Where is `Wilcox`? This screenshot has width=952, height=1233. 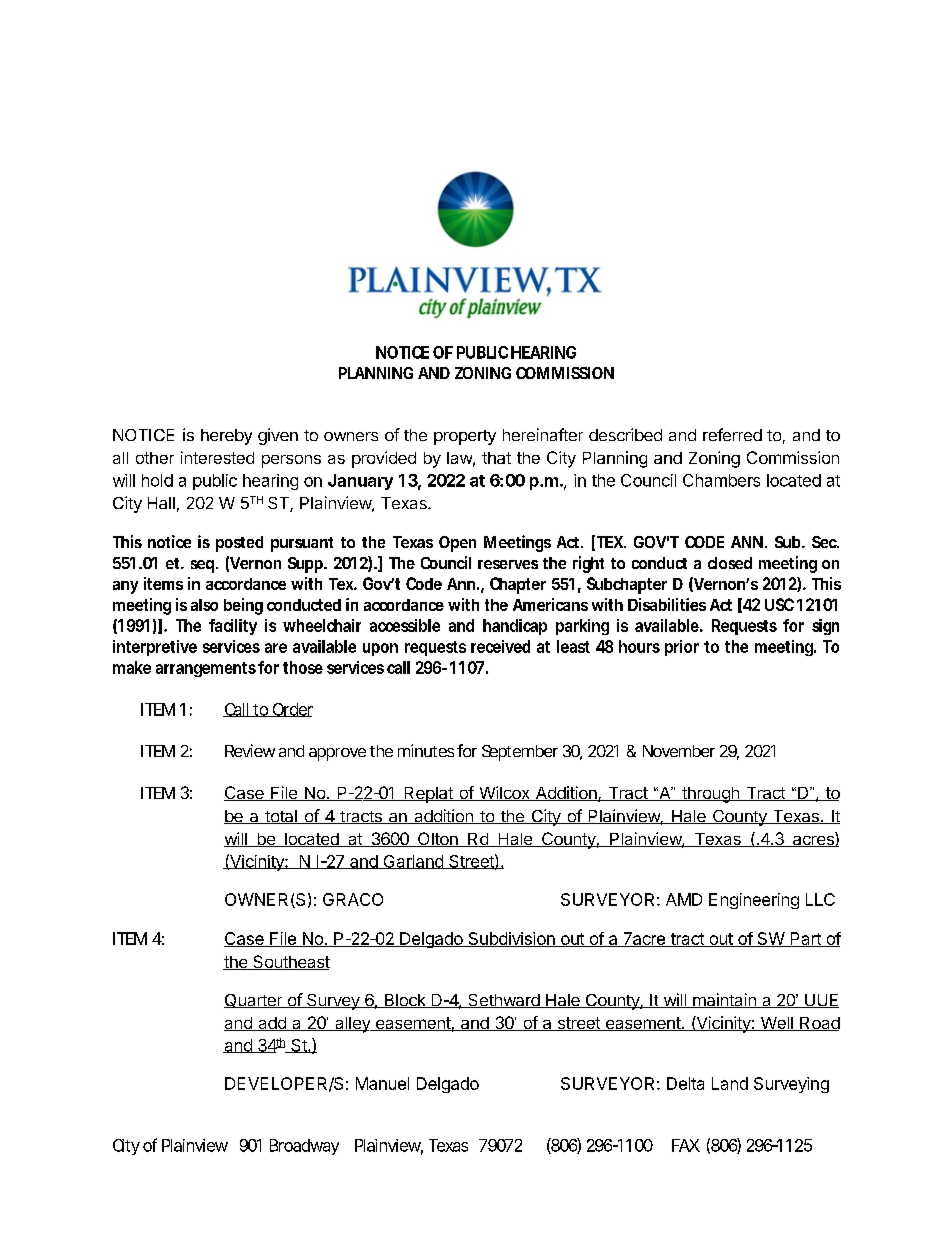 Wilcox is located at coordinates (504, 793).
